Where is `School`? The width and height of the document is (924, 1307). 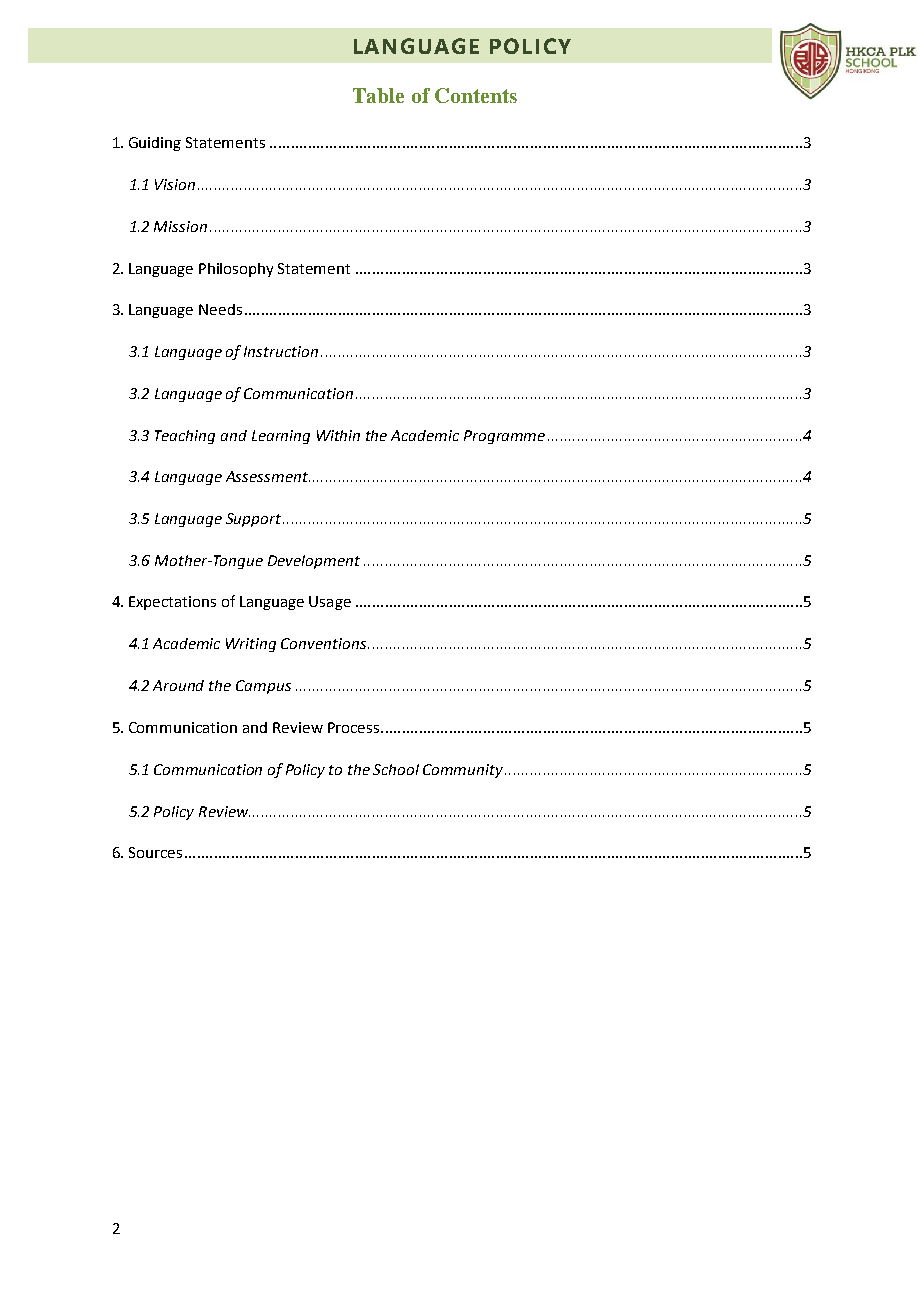 School is located at coordinates (396, 769).
